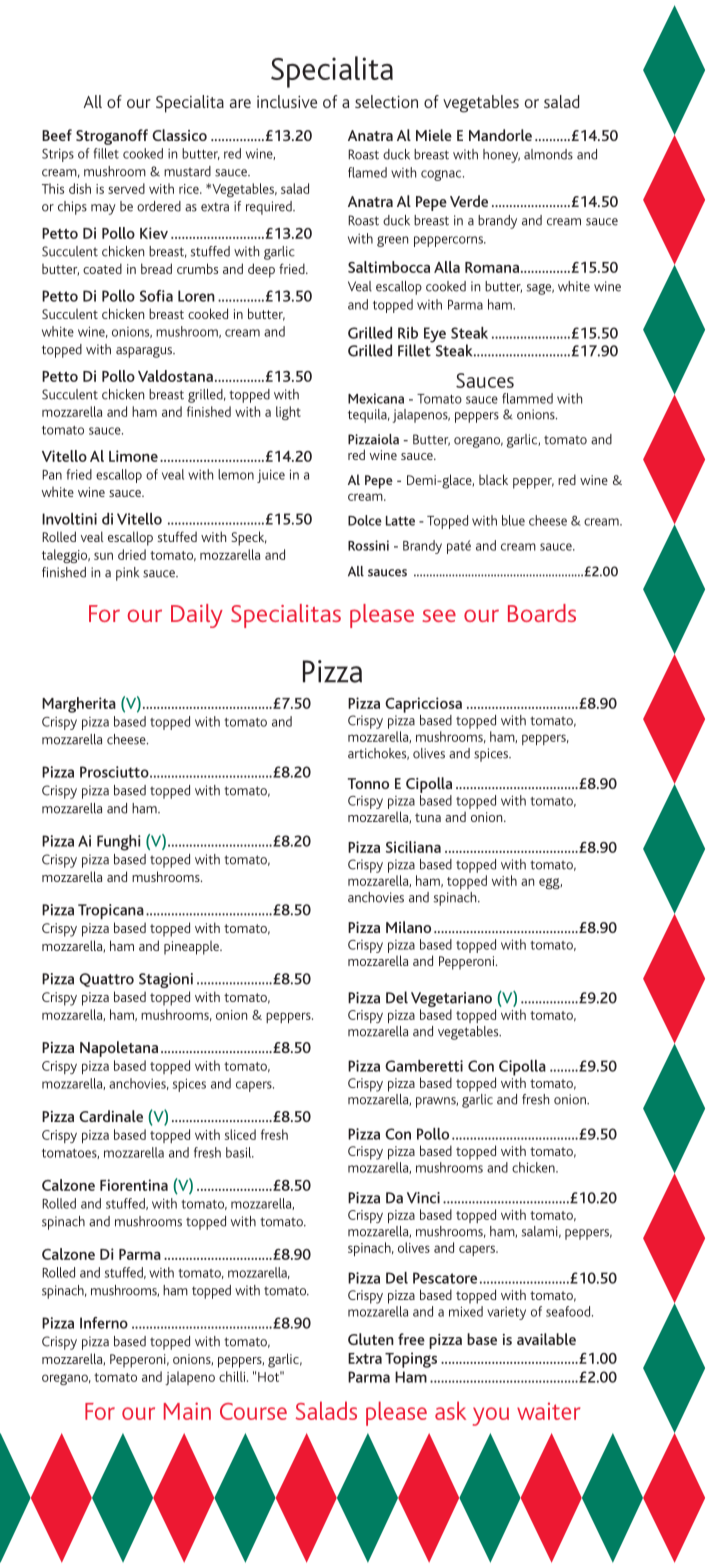 The height and width of the screenshot is (1568, 726). I want to click on inclusive, so click(287, 101).
